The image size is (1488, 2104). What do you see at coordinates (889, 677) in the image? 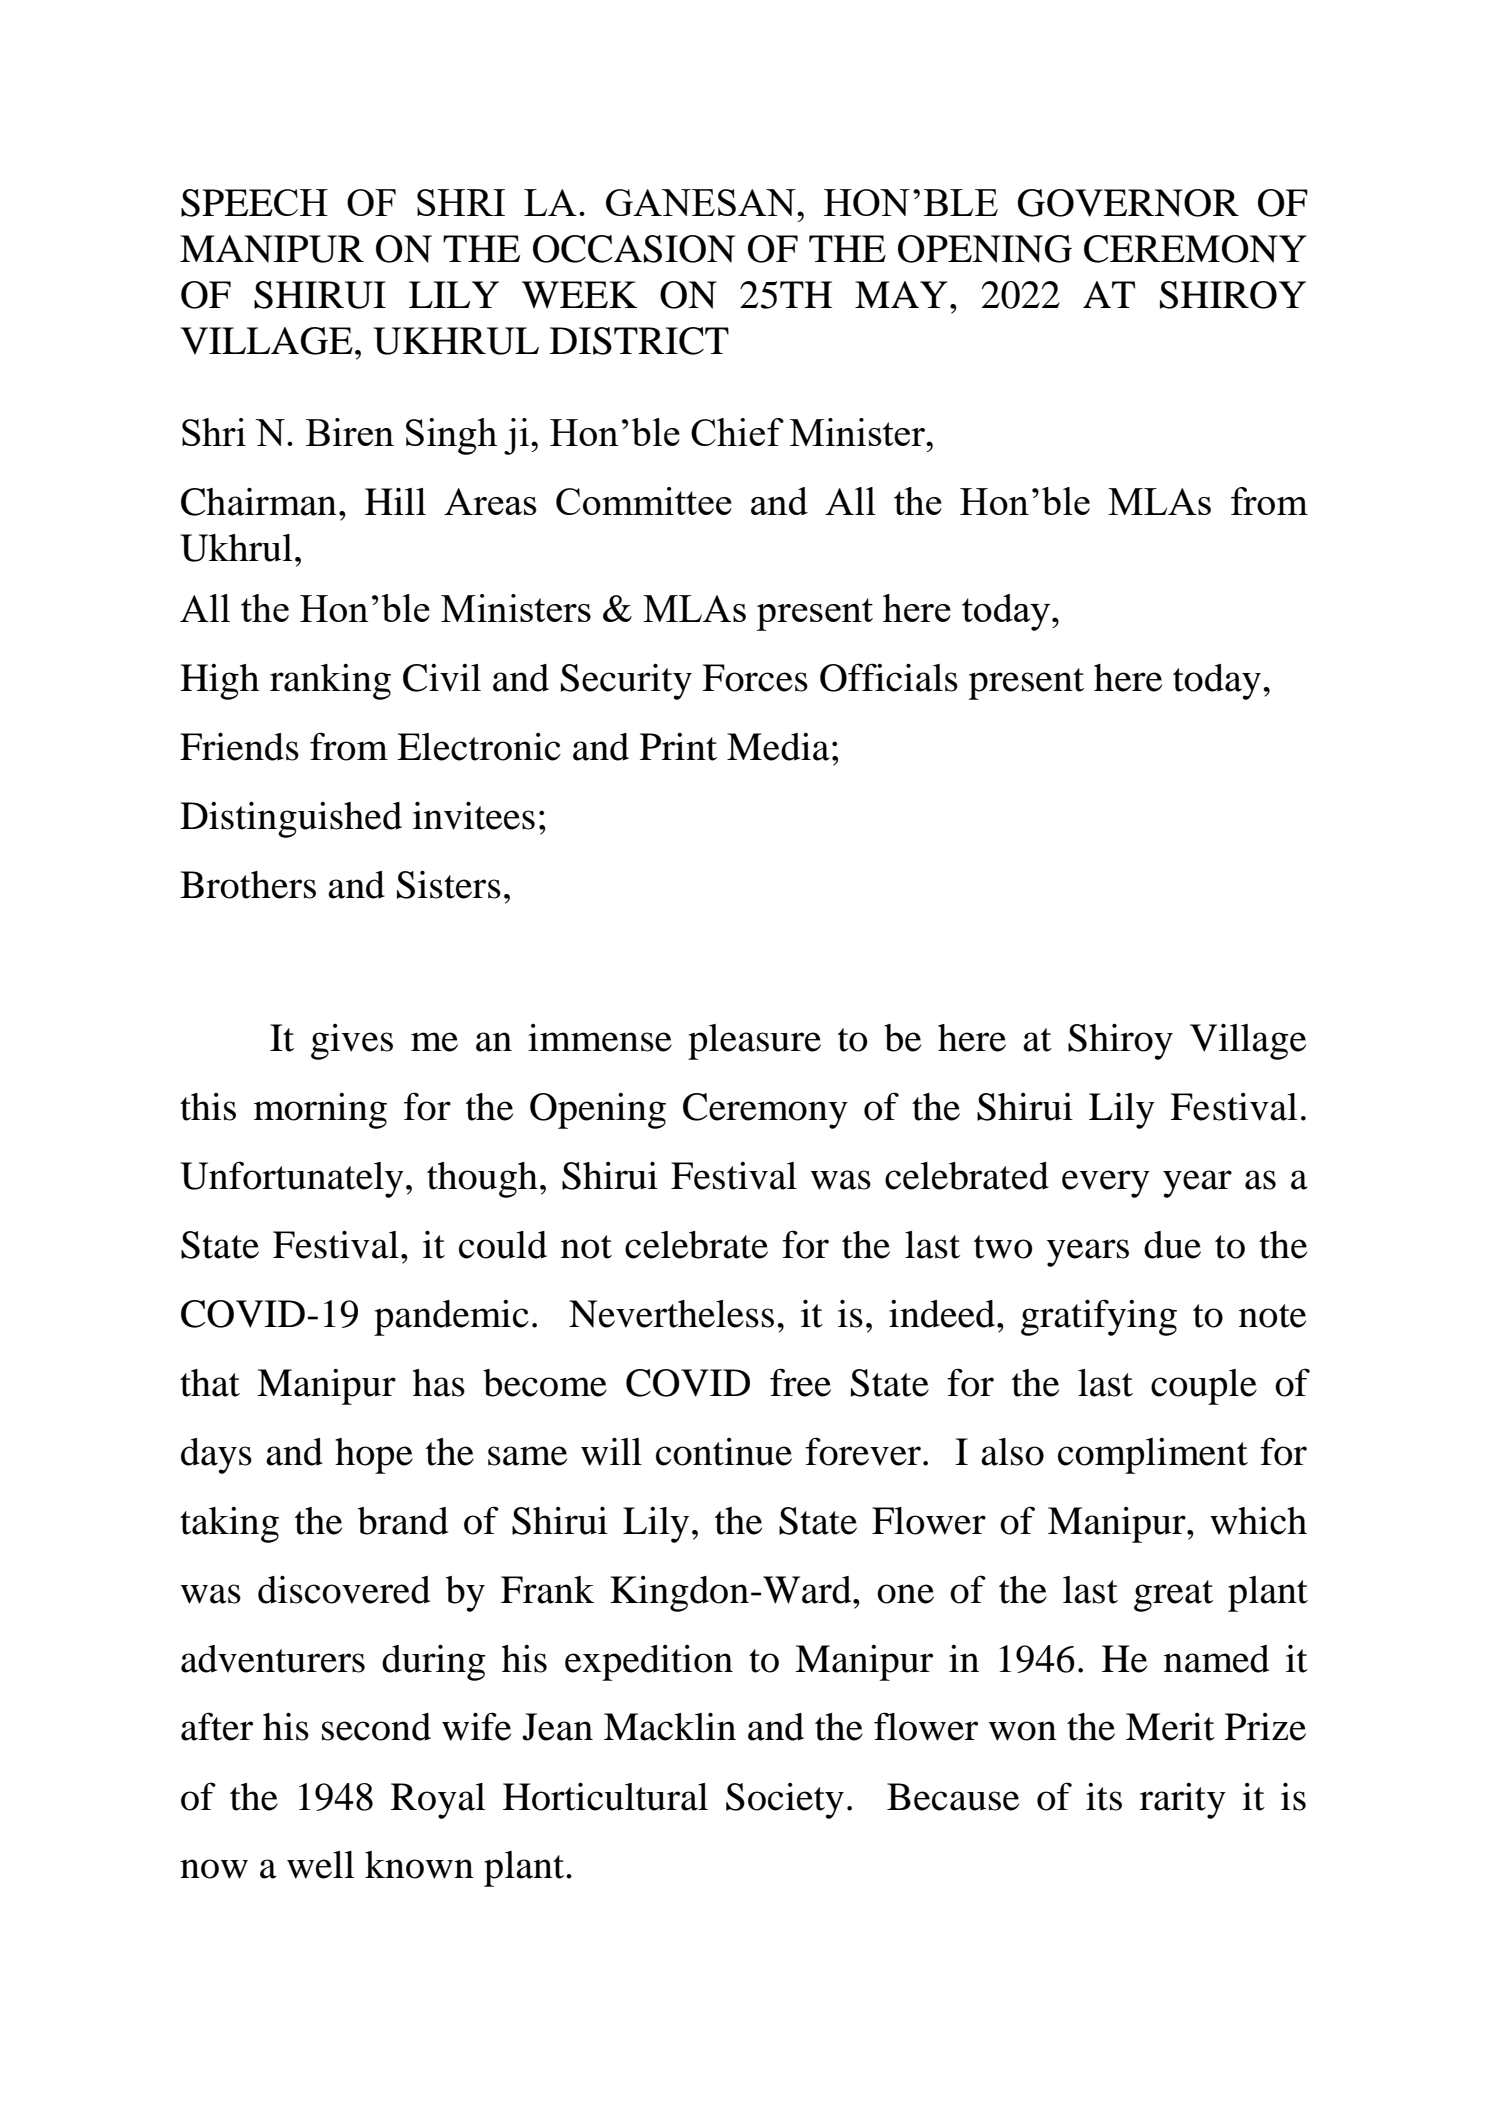
I see `Officials` at bounding box center [889, 677].
